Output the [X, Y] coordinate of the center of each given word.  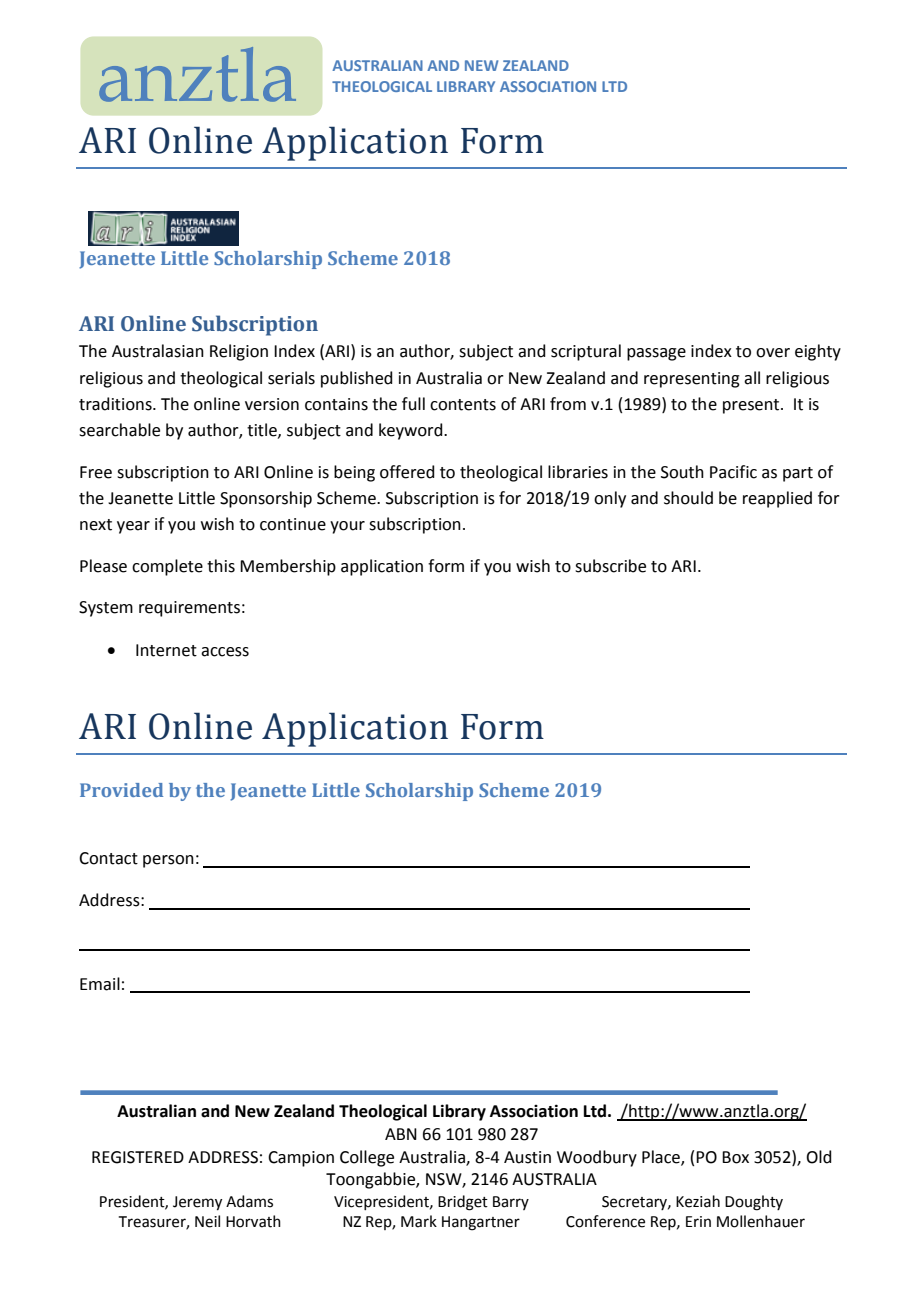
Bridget [463, 1203]
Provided [121, 790]
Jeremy [197, 1203]
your [347, 527]
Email [100, 984]
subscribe [610, 566]
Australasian [158, 351]
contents [463, 405]
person [168, 861]
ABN [401, 1134]
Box [735, 1157]
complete [167, 567]
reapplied [777, 499]
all [752, 378]
